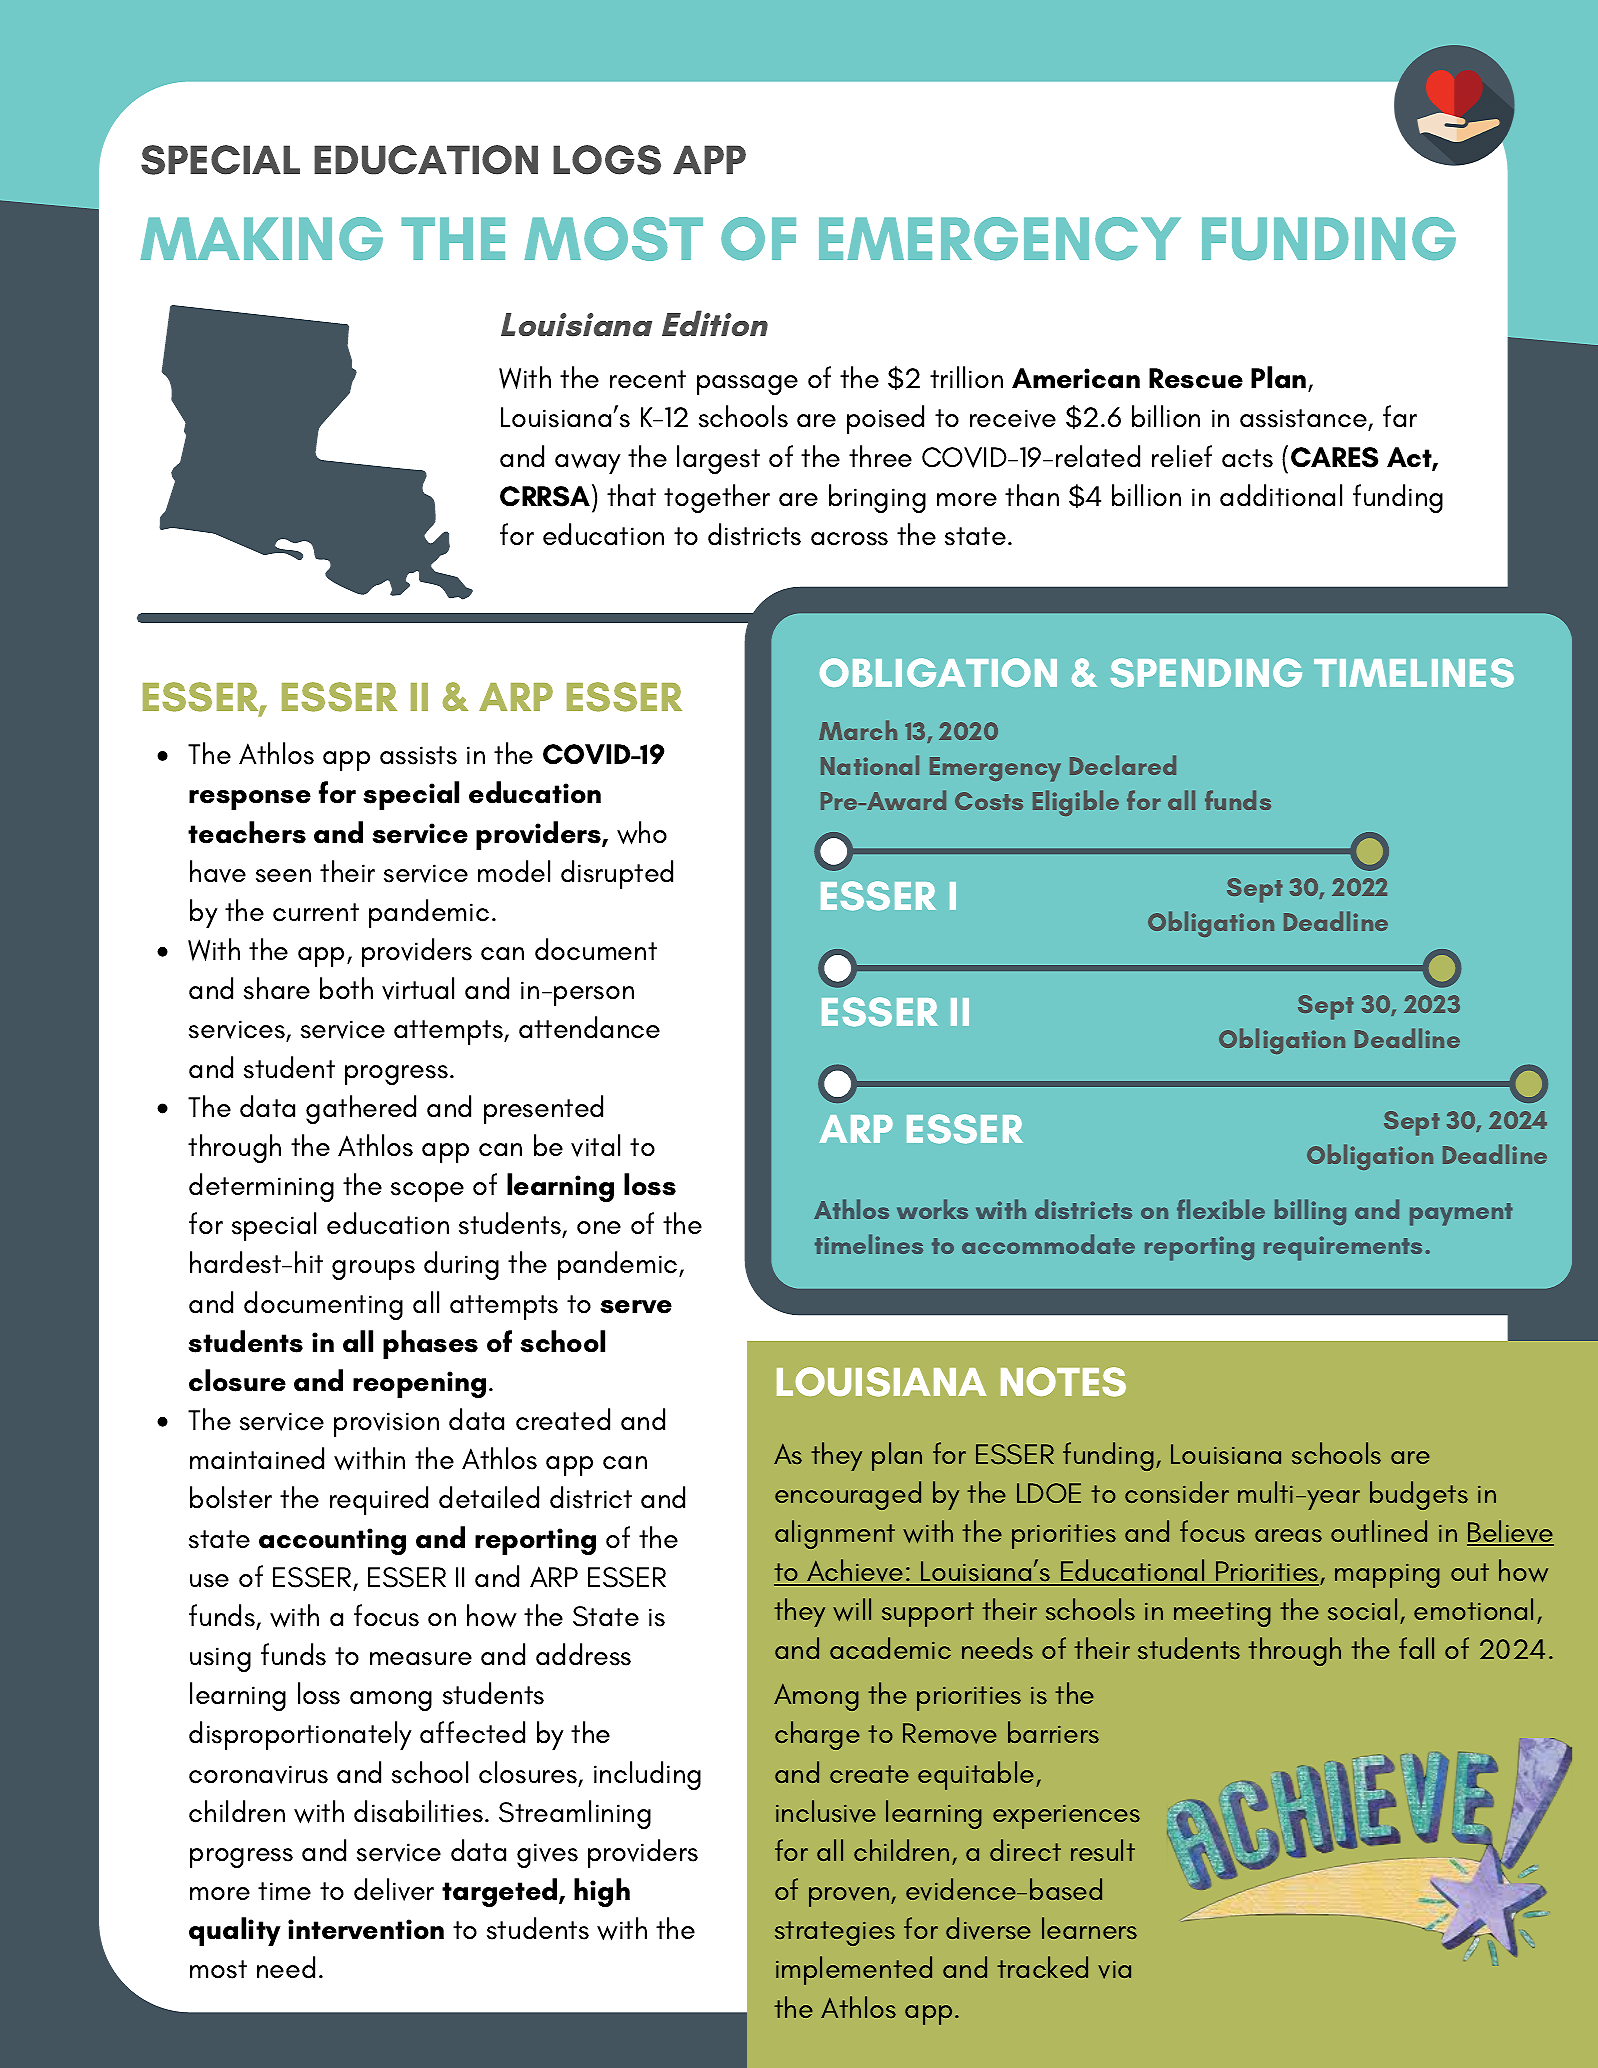  I want to click on encouraged, so click(848, 1495).
